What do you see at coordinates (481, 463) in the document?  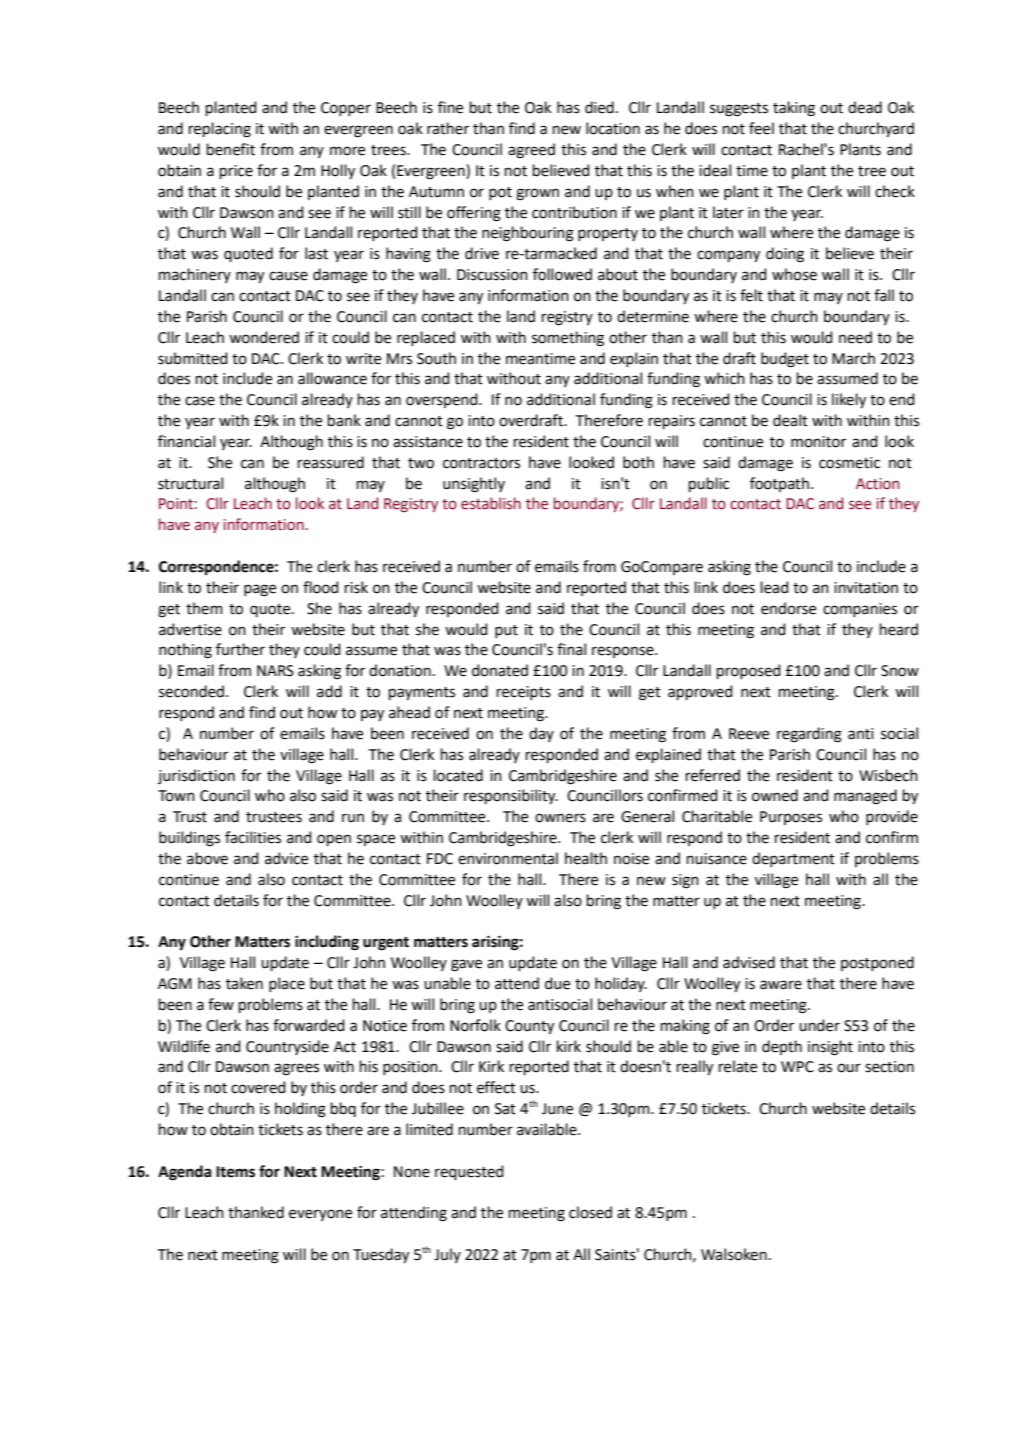 I see `contractors` at bounding box center [481, 463].
